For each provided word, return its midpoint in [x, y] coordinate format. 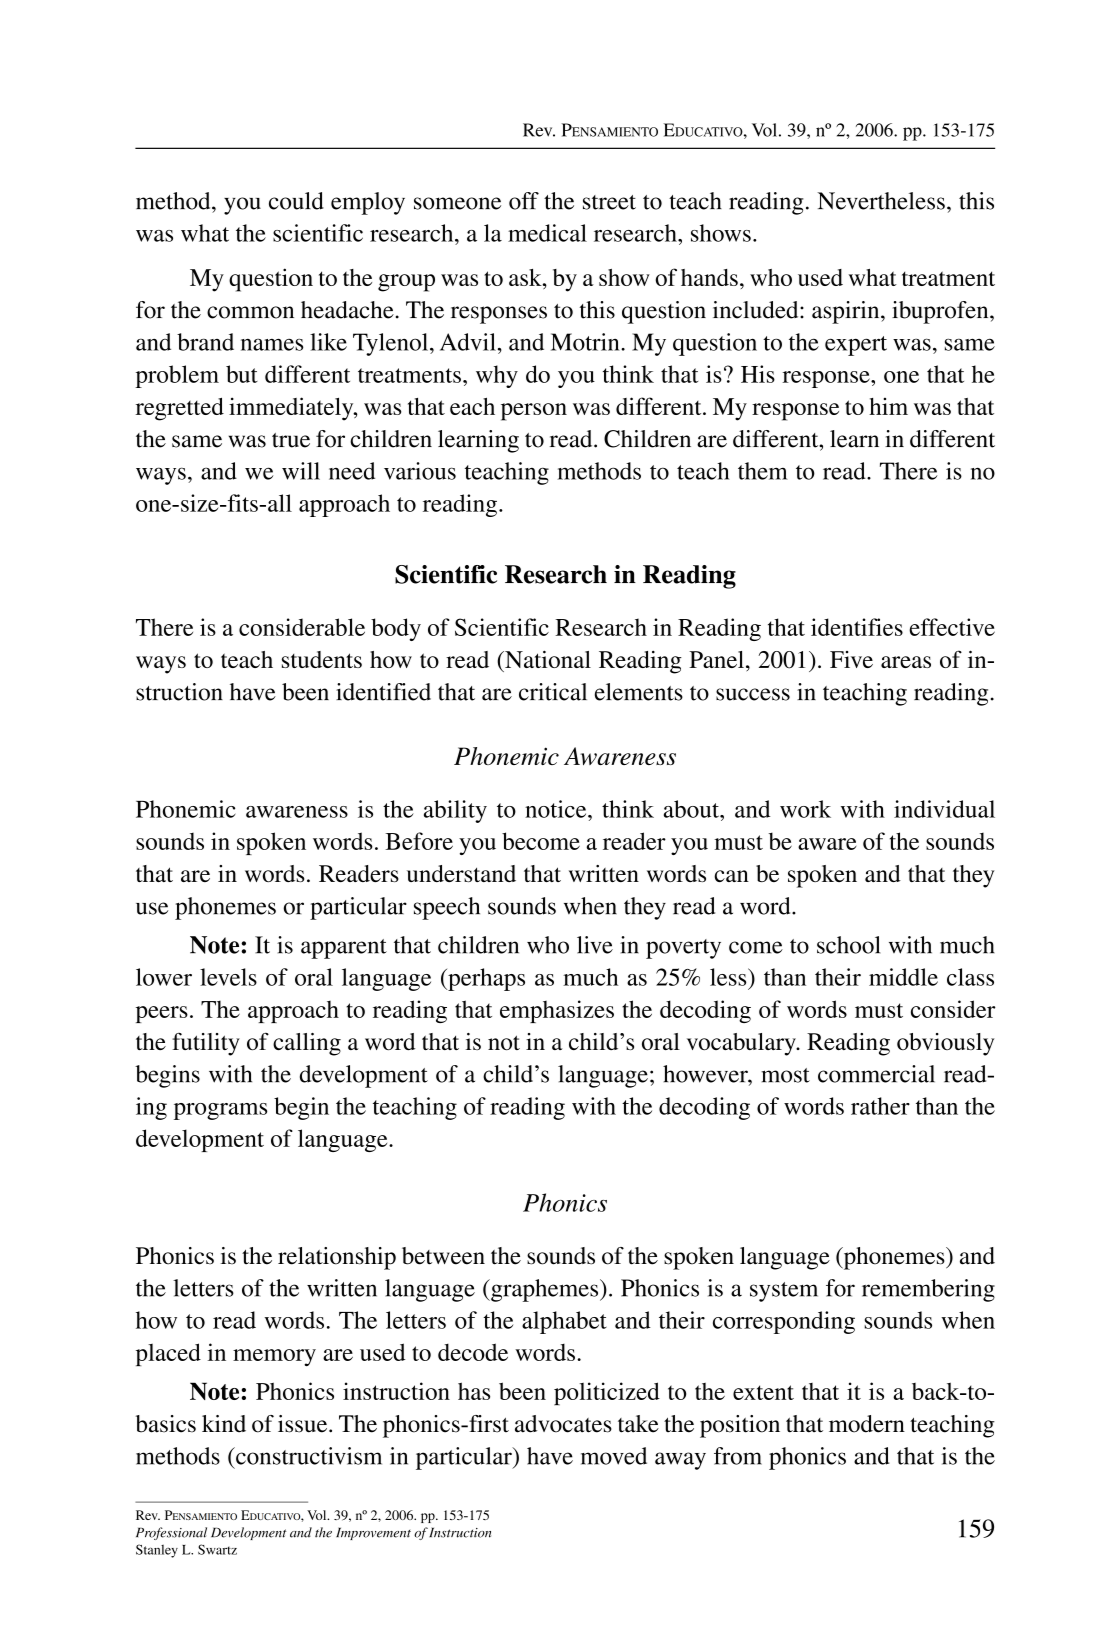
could [296, 201]
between [443, 1256]
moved [614, 1456]
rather [880, 1106]
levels [228, 977]
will [301, 471]
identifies [857, 627]
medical [547, 233]
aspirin [847, 312]
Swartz [217, 1549]
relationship [337, 1258]
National [547, 659]
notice [557, 809]
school [848, 945]
